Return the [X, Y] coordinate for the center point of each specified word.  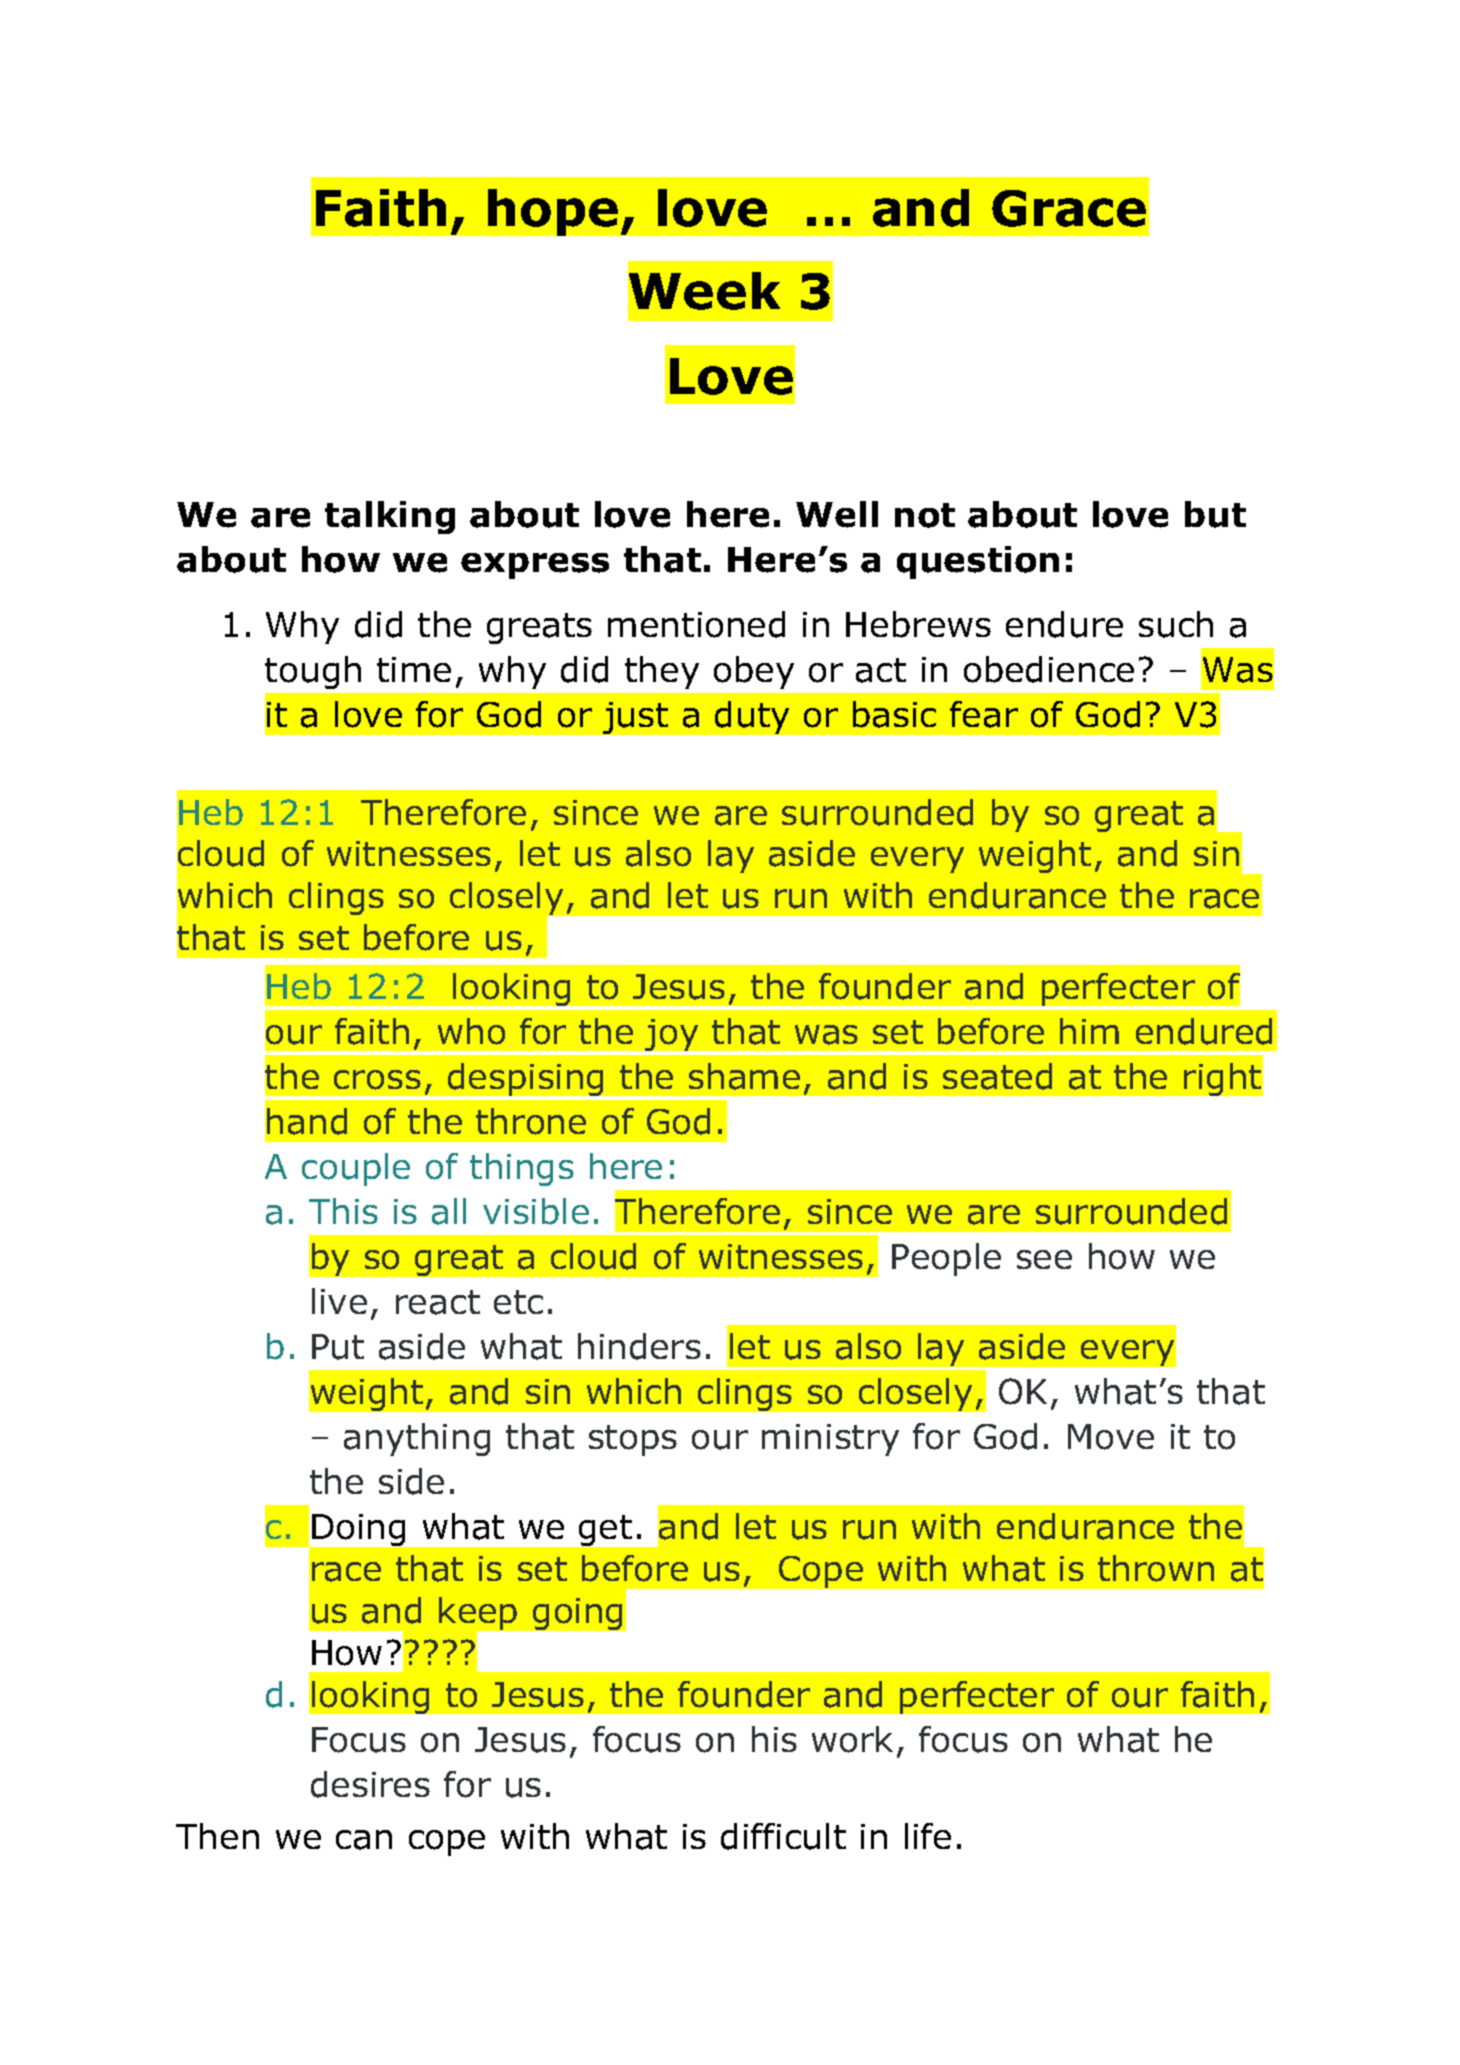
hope [553, 212]
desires [370, 1784]
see [1044, 1259]
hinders [639, 1346]
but [1215, 514]
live [339, 1301]
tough [313, 672]
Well [837, 514]
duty [752, 717]
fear [984, 714]
